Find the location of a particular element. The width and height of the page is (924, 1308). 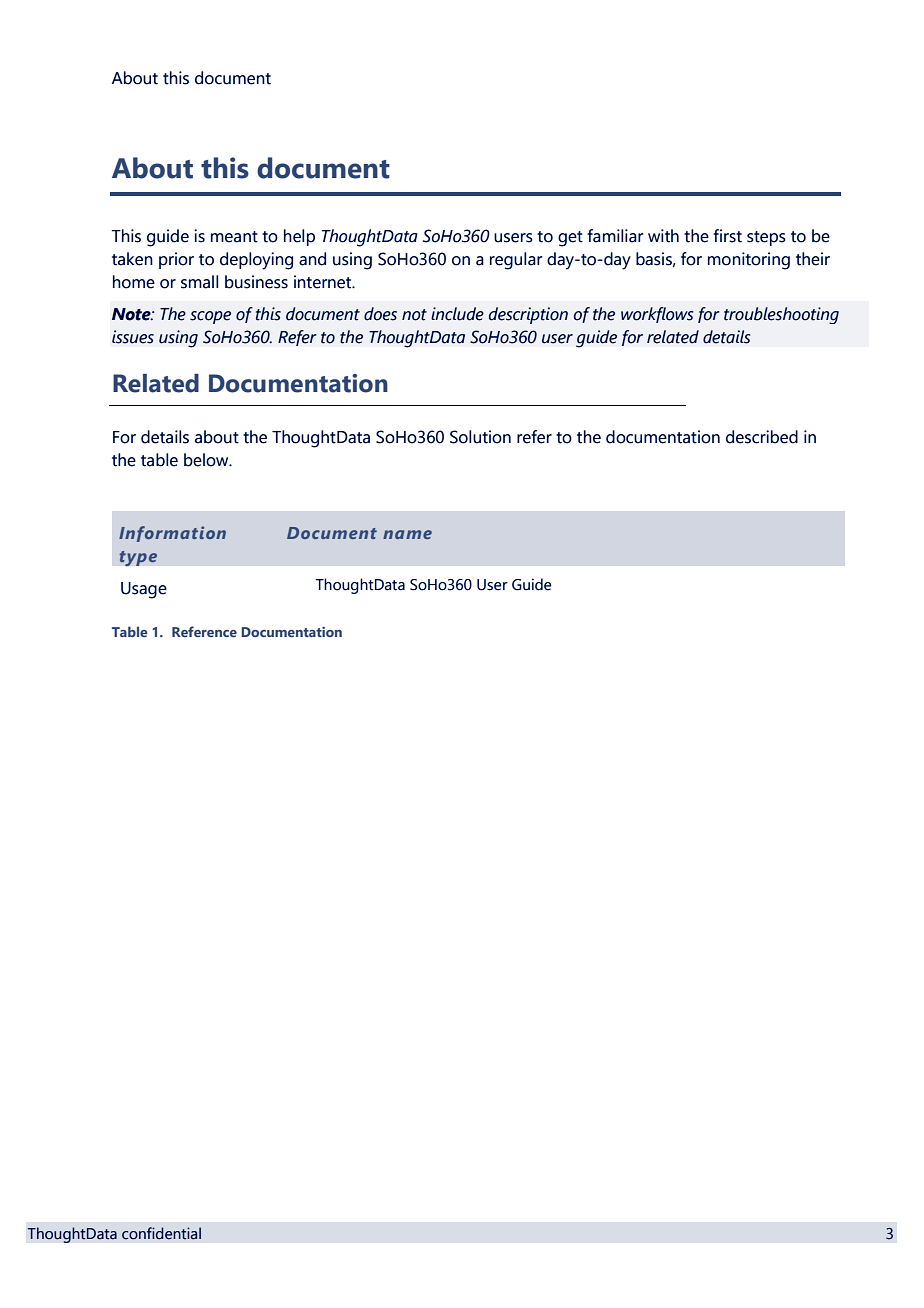

monitoring is located at coordinates (749, 261).
